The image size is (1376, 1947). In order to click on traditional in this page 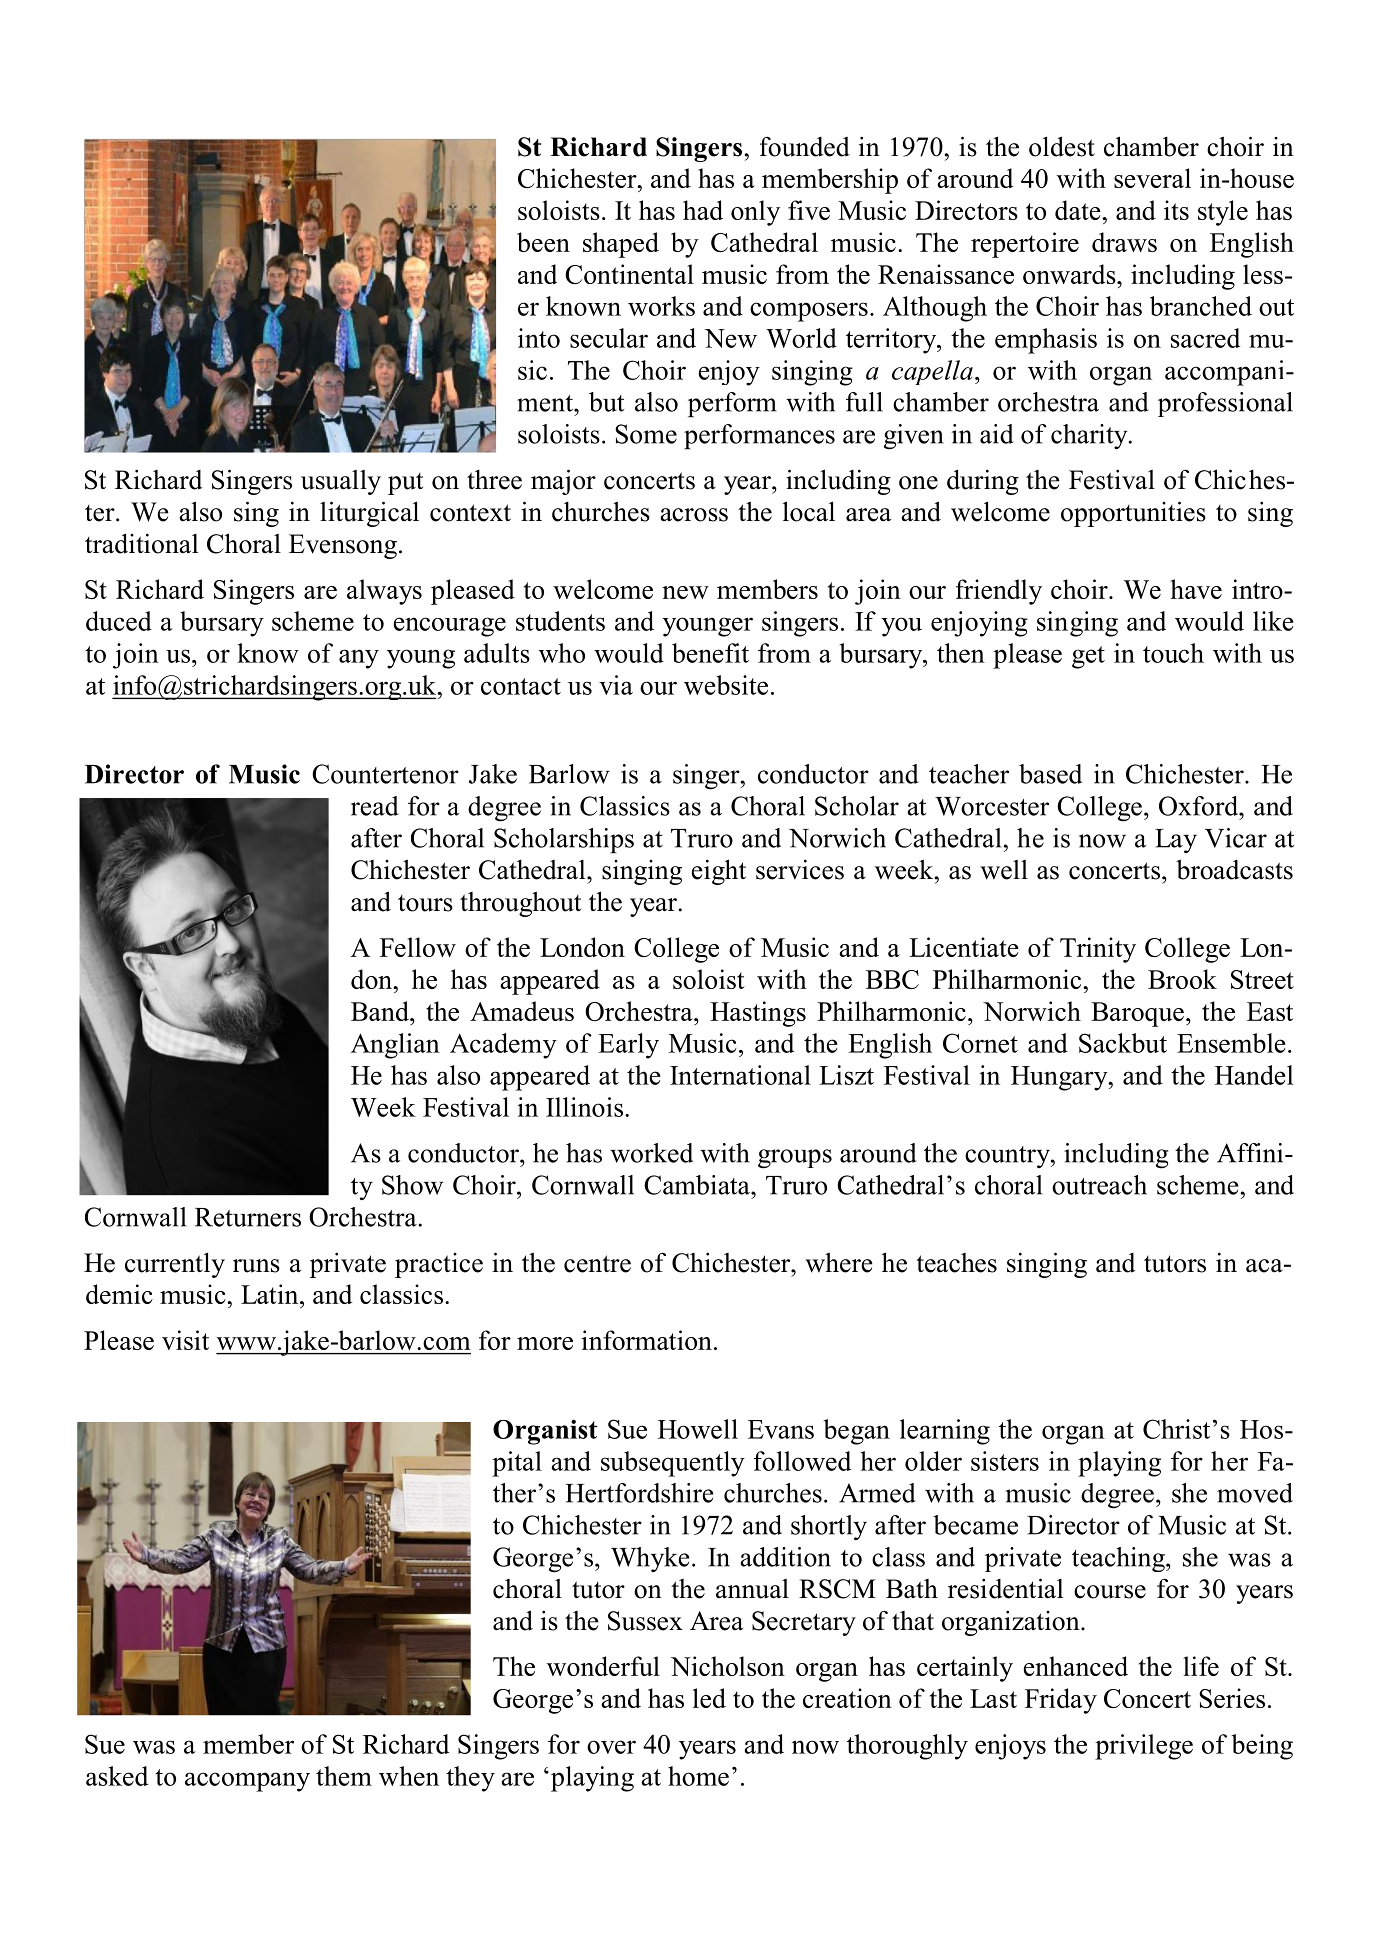, I will do `click(142, 543)`.
